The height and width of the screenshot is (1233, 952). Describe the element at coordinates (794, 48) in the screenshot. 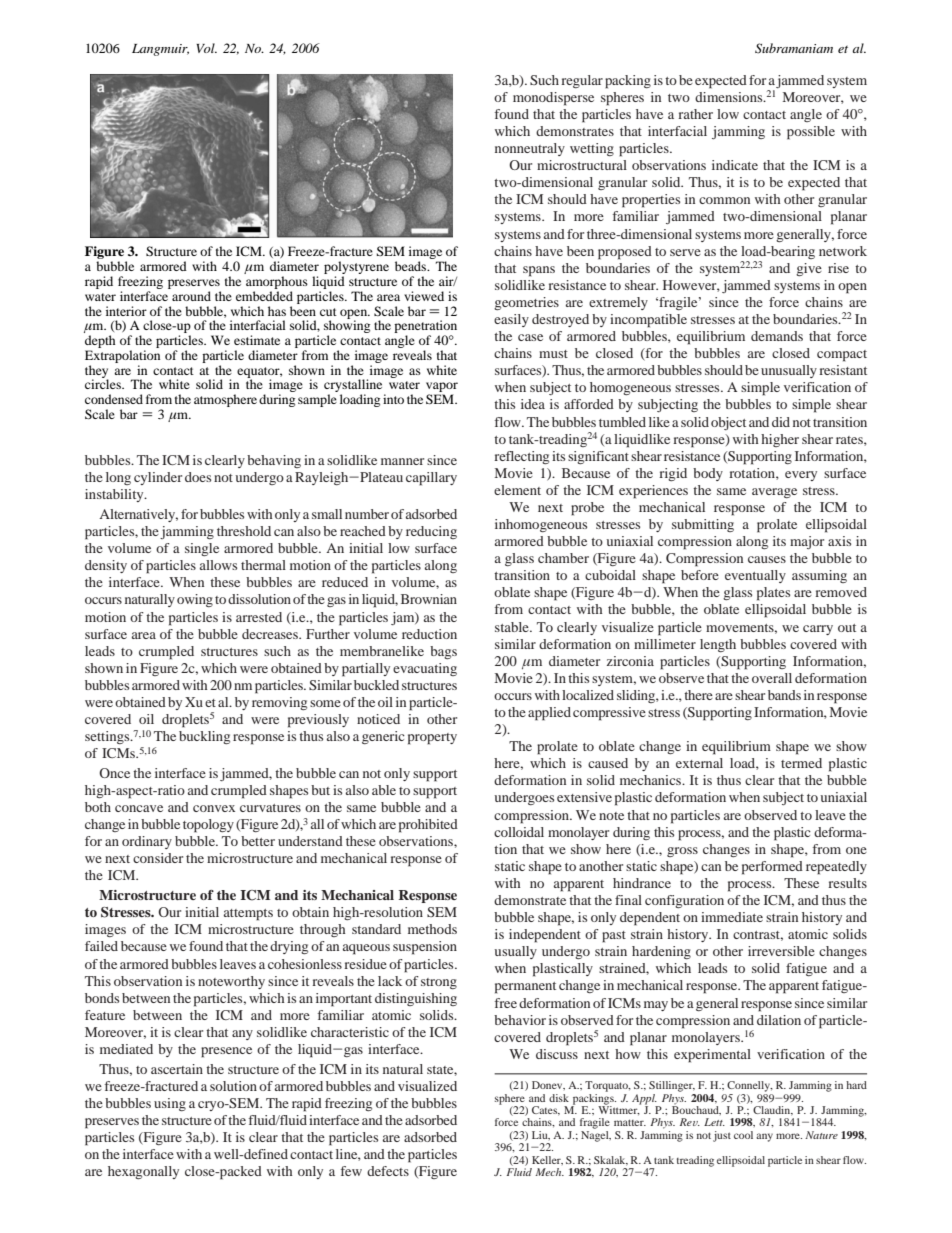

I see `Subramaniam` at that location.
